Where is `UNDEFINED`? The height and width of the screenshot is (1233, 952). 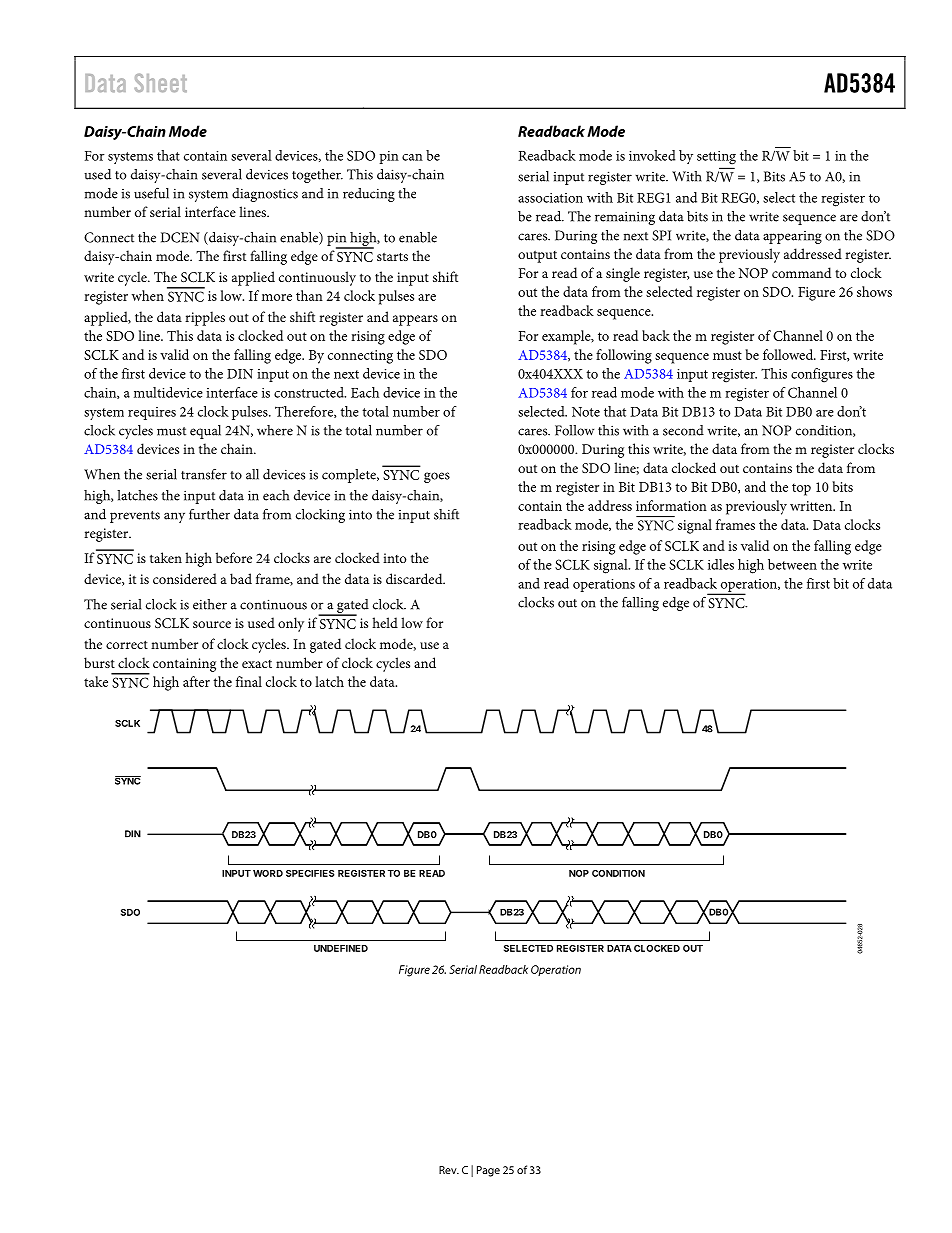
UNDEFINED is located at coordinates (341, 948).
